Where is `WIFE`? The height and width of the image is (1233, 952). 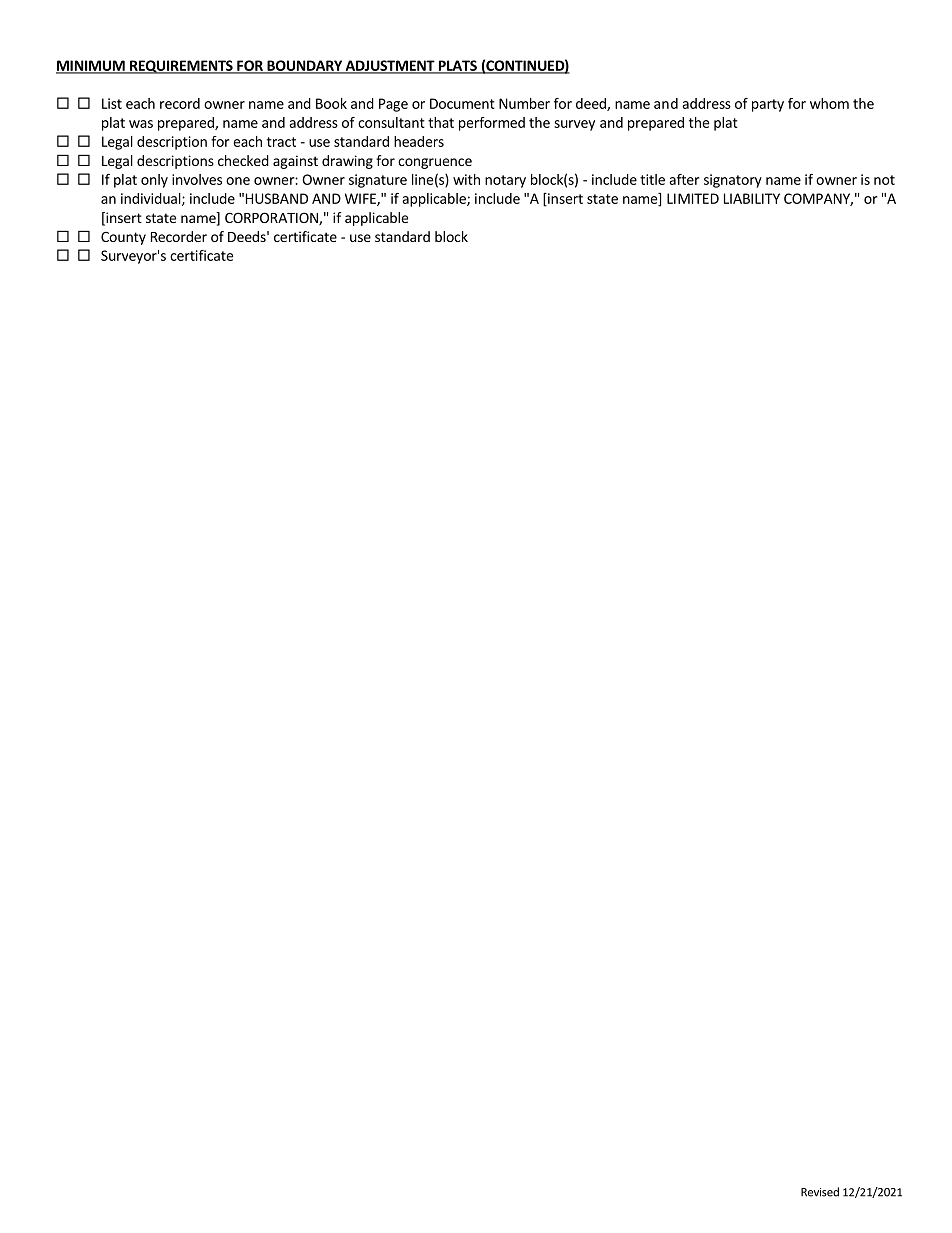
WIFE is located at coordinates (361, 199).
